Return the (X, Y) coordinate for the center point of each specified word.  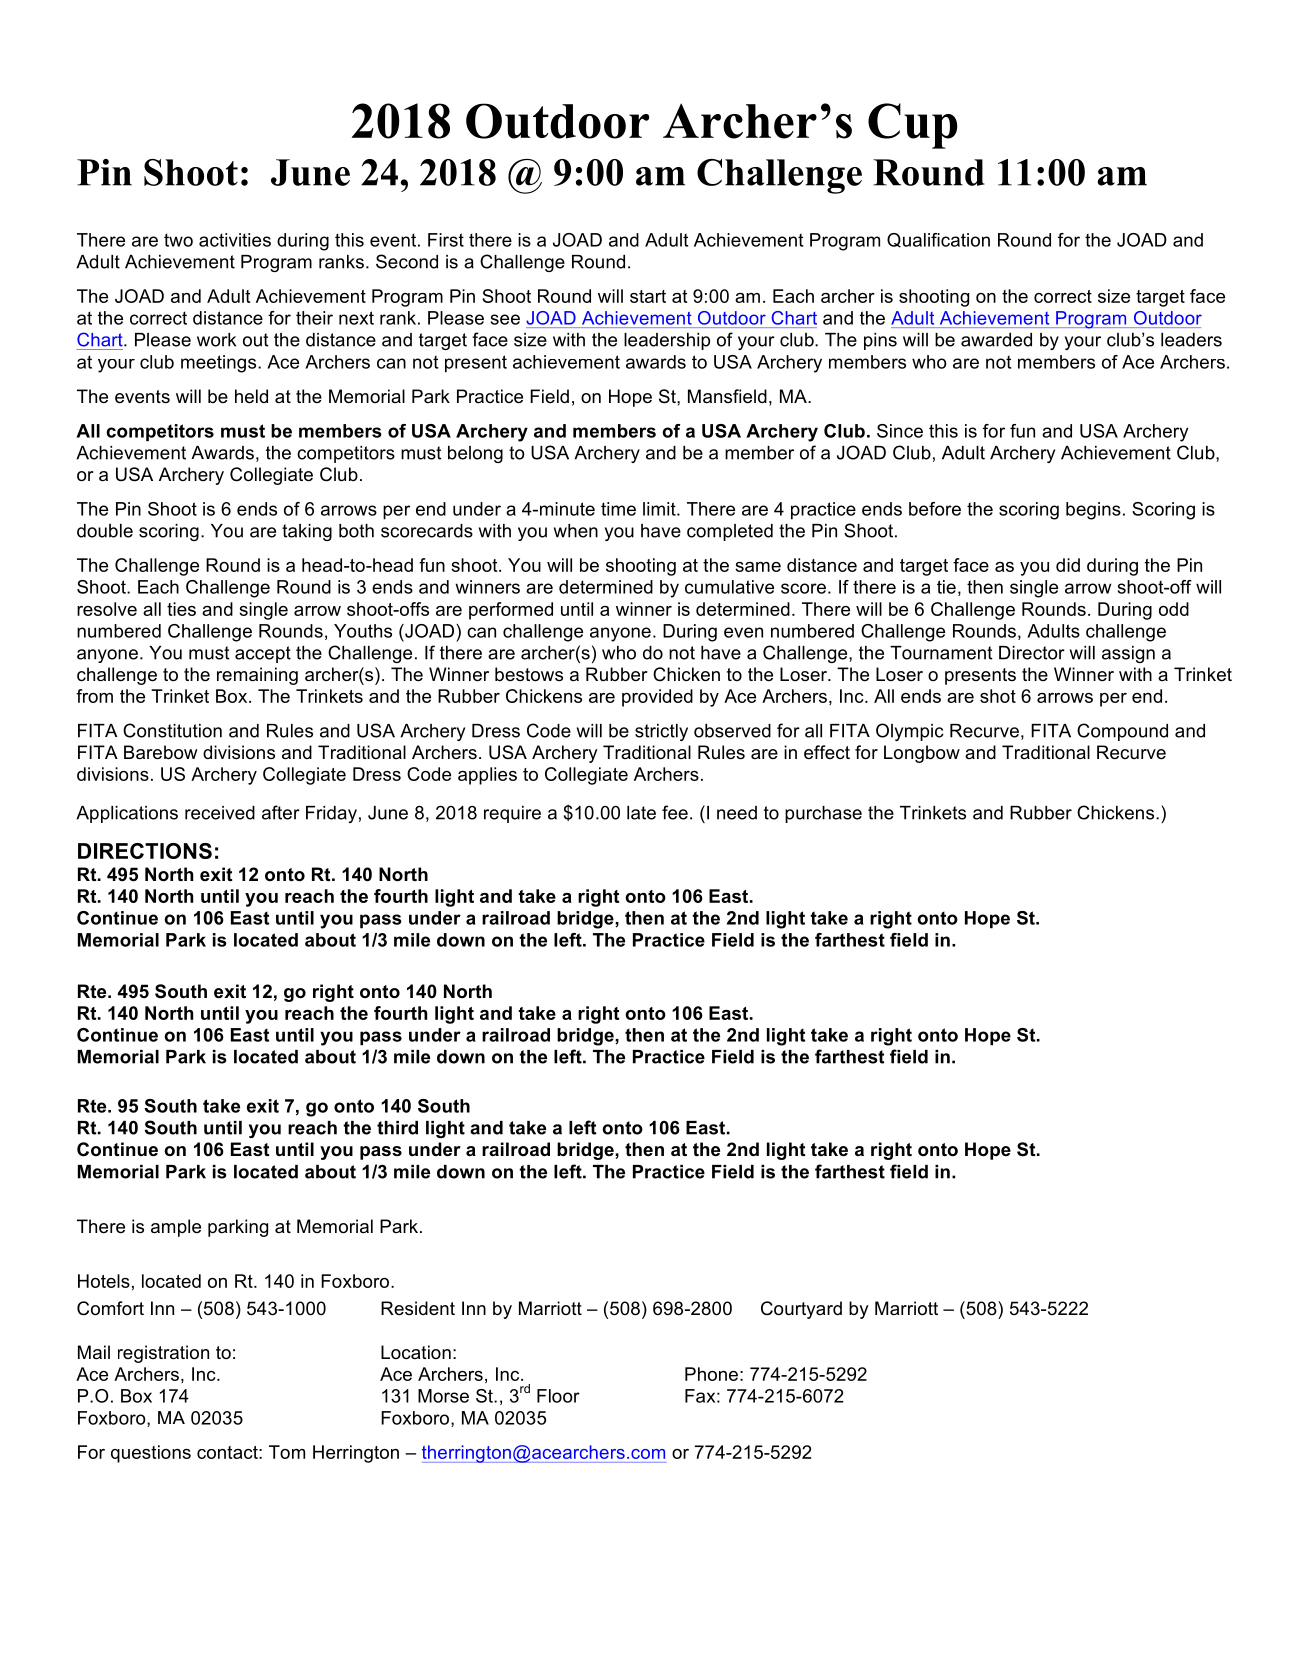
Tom (287, 1452)
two (178, 240)
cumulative (729, 587)
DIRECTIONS (145, 851)
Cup (912, 126)
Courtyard (801, 1310)
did (1068, 565)
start (648, 296)
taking (307, 532)
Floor (558, 1396)
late (641, 813)
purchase (823, 814)
